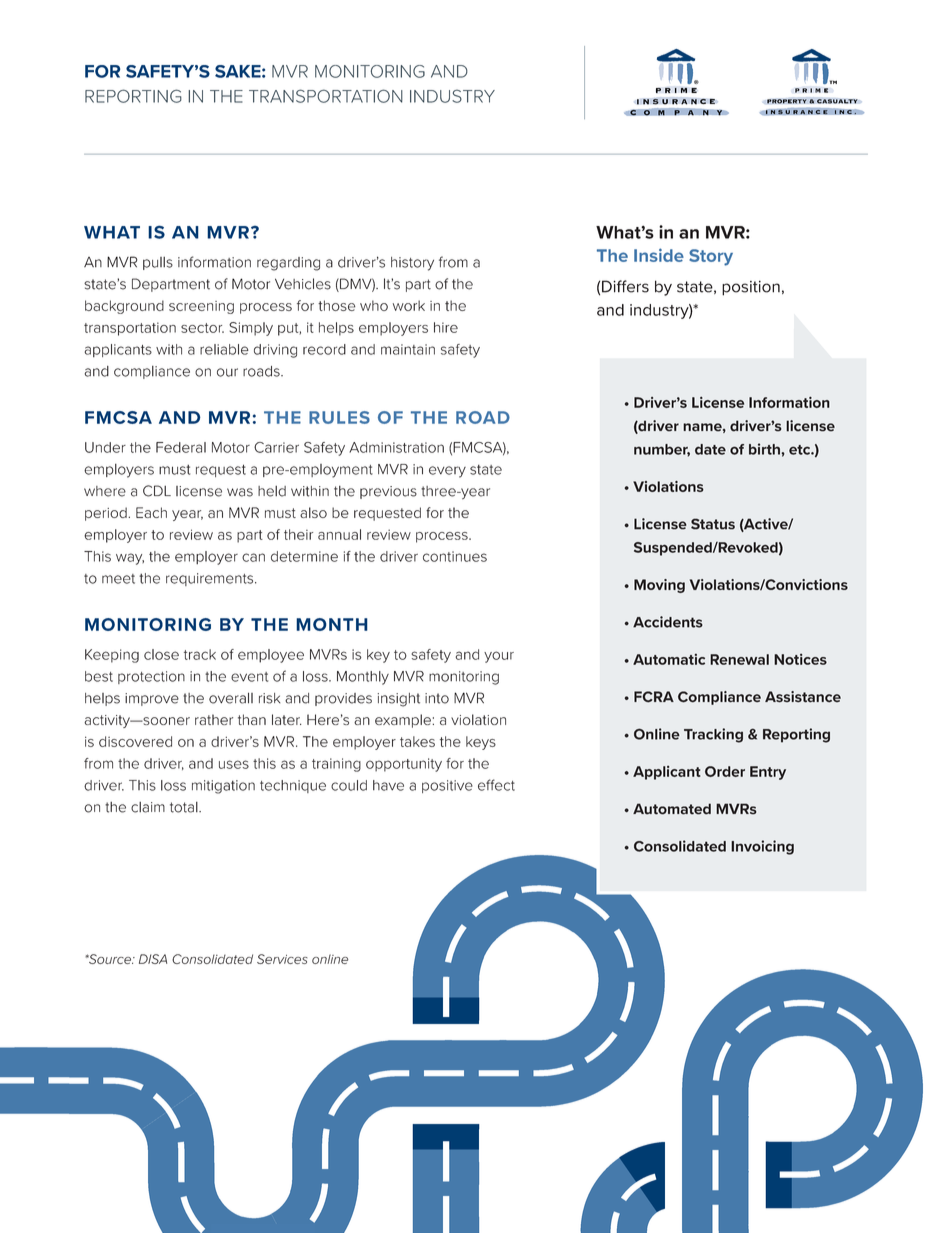  I want to click on work, so click(409, 305).
